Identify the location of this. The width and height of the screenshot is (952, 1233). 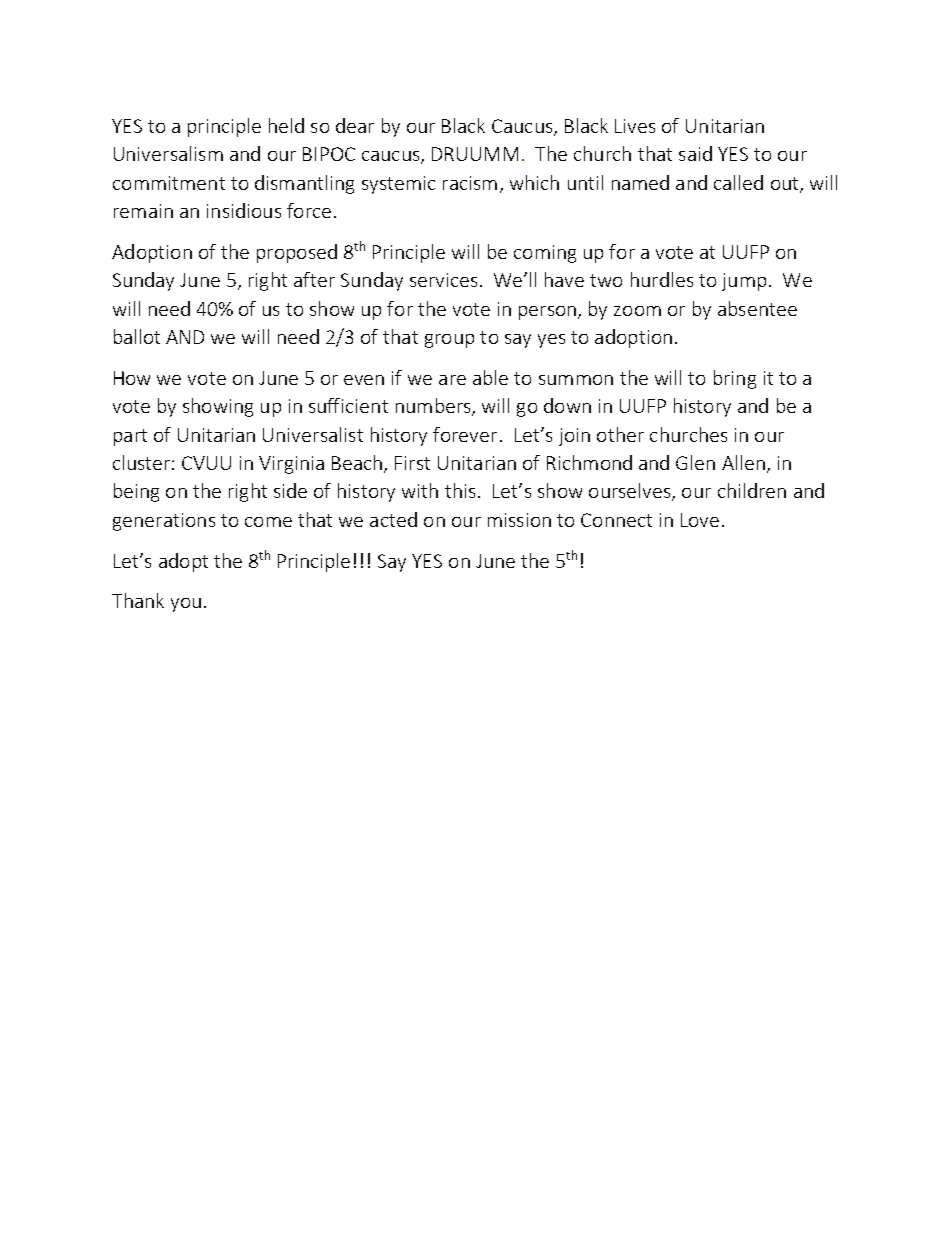
(460, 490).
